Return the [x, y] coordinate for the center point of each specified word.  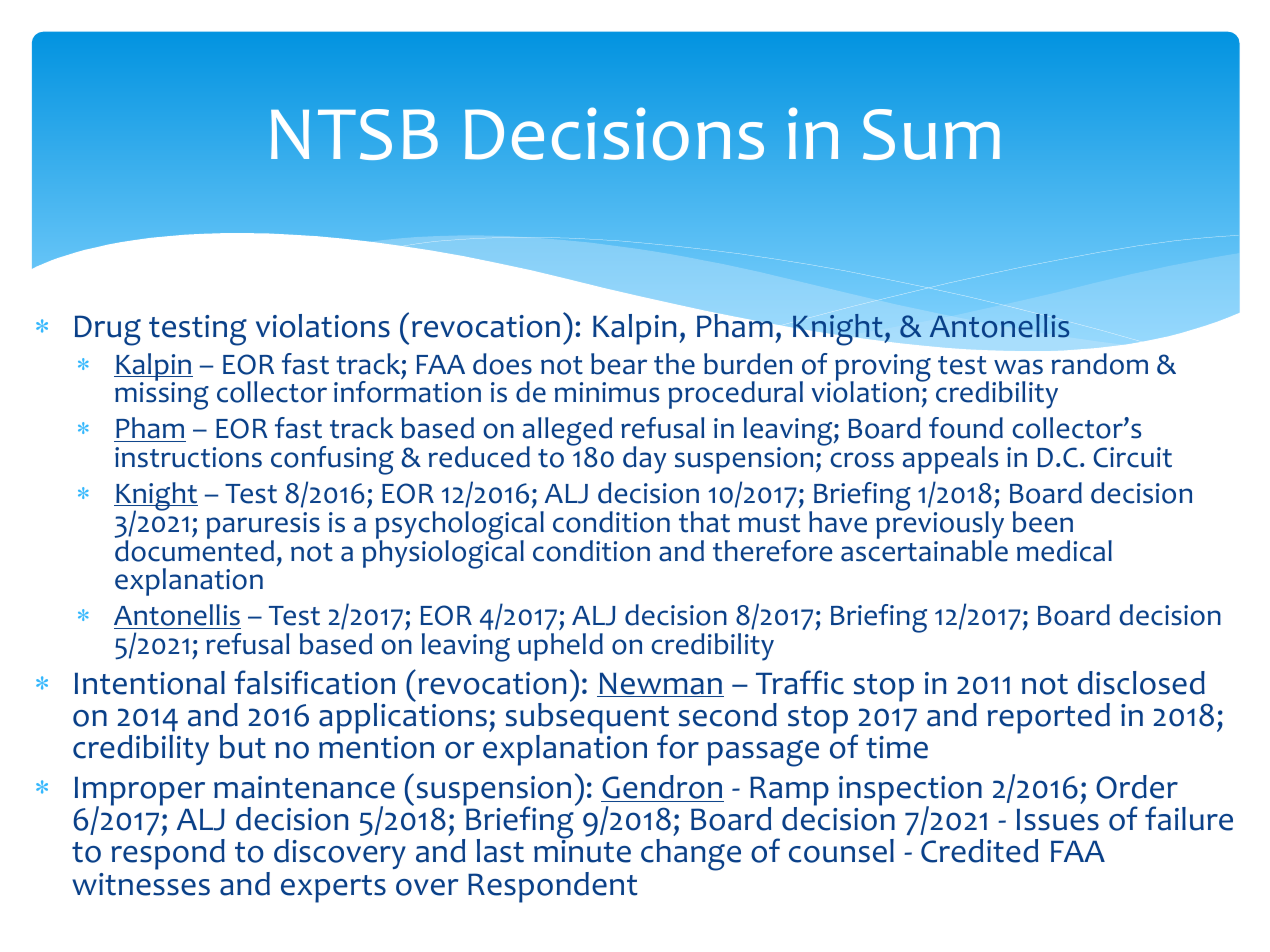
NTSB [354, 134]
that [704, 522]
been [1043, 522]
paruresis [263, 527]
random [1100, 364]
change [691, 855]
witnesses [141, 884]
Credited [979, 851]
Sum [931, 134]
